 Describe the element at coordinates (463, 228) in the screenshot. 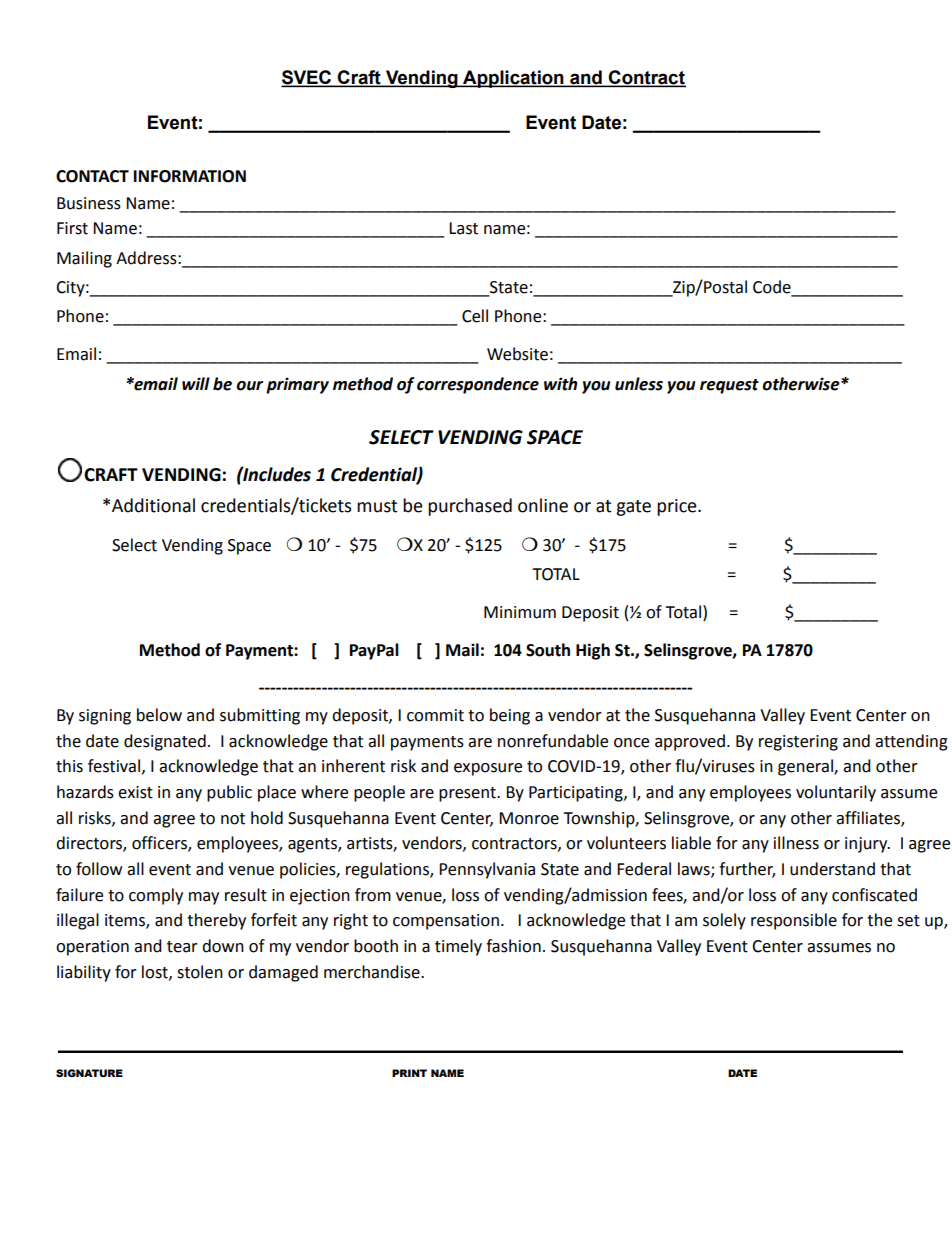

I see `Last` at that location.
